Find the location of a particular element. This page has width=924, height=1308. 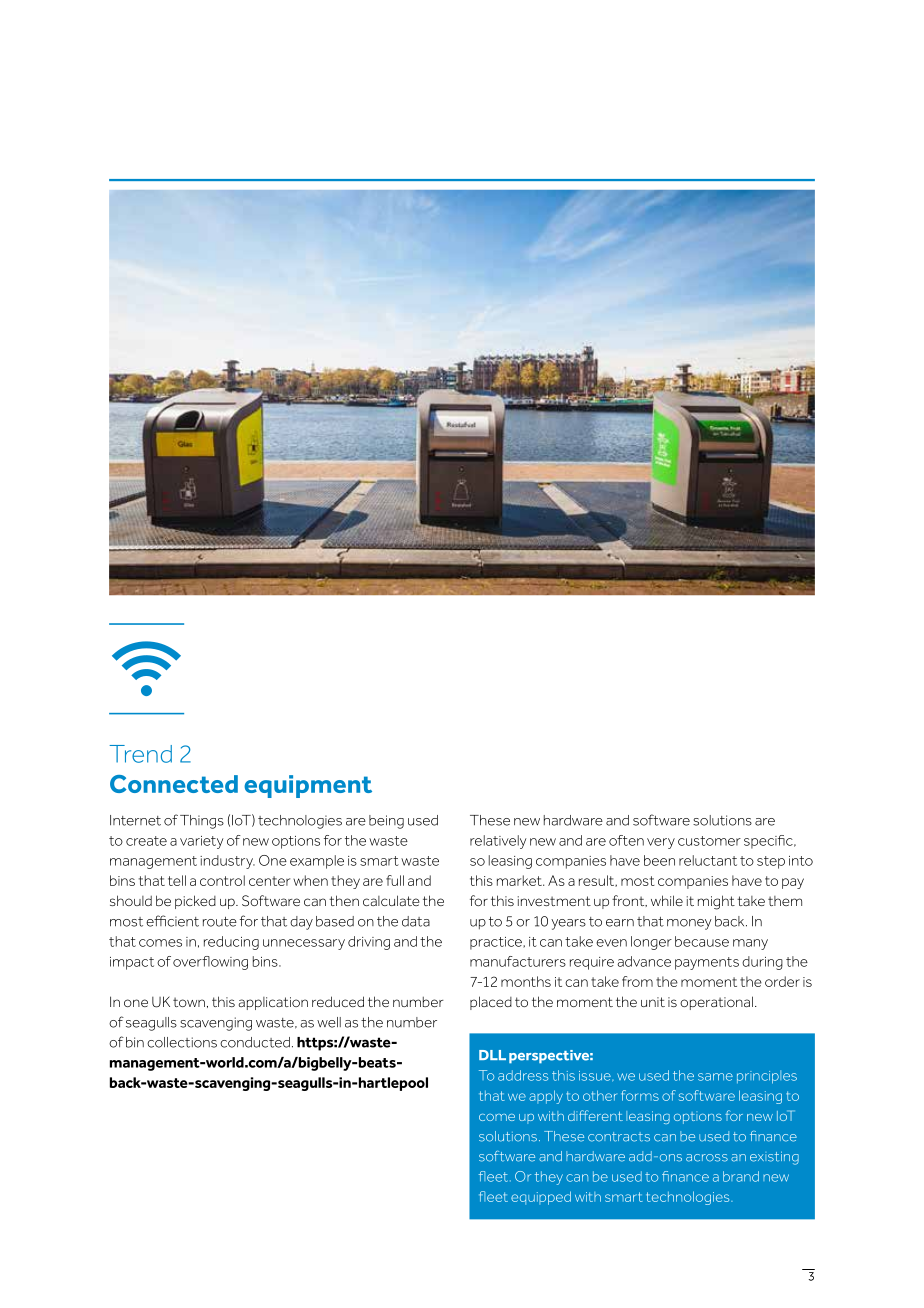

brand is located at coordinates (741, 1176).
